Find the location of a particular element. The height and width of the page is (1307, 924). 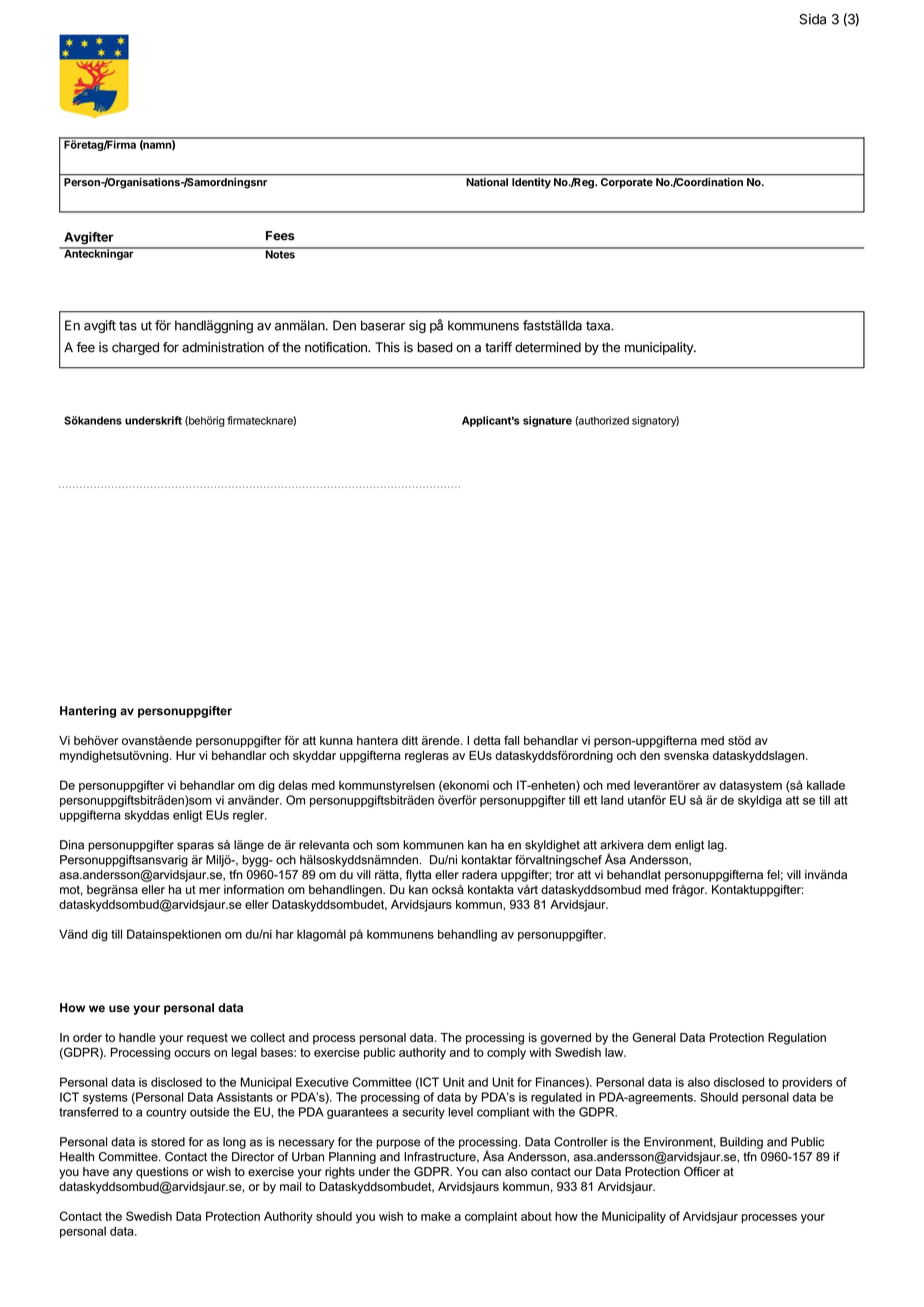

National is located at coordinates (487, 182).
